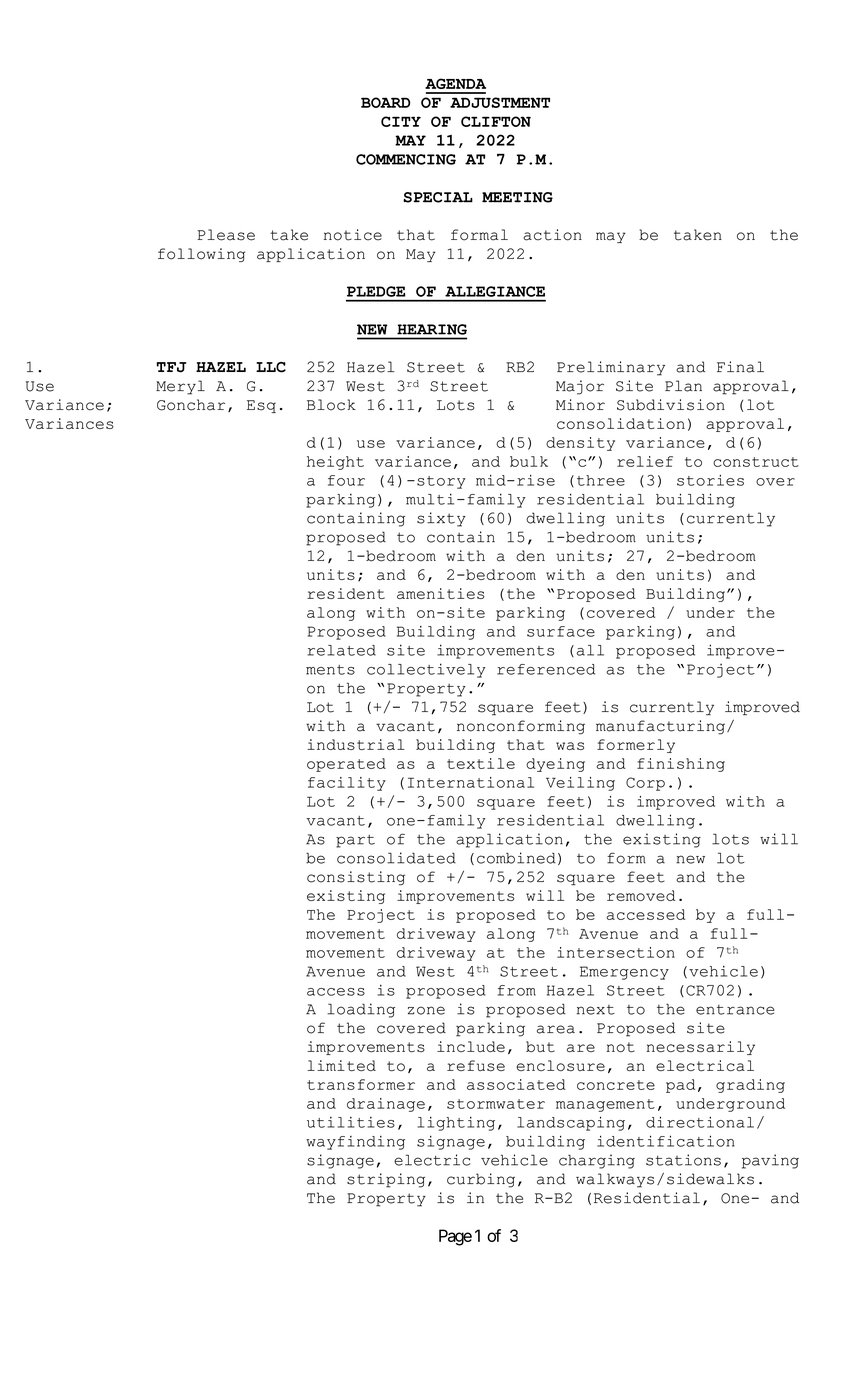 The height and width of the image is (1400, 849). Describe the element at coordinates (351, 1122) in the image. I see `utilities` at that location.
